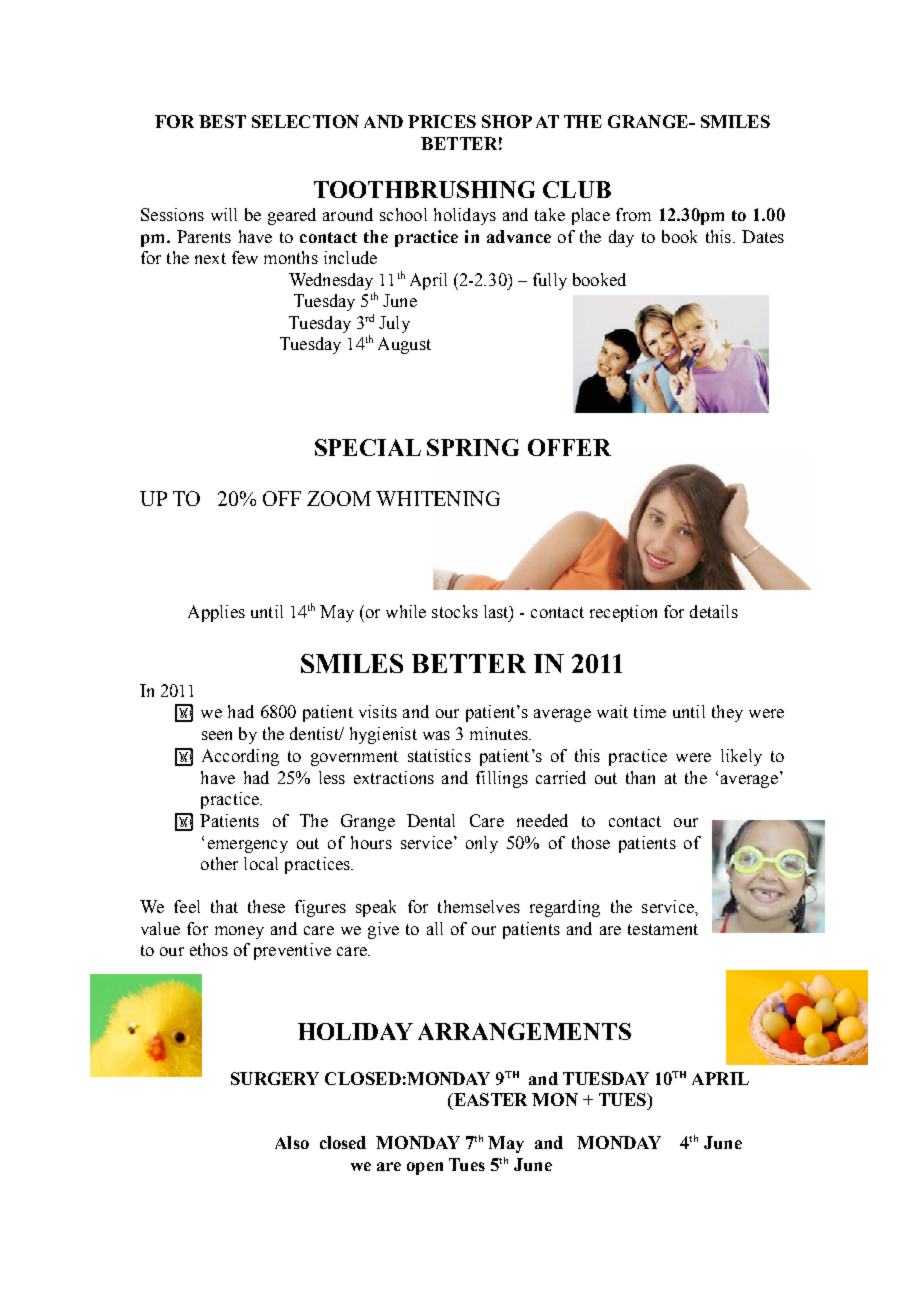  I want to click on than, so click(640, 777).
